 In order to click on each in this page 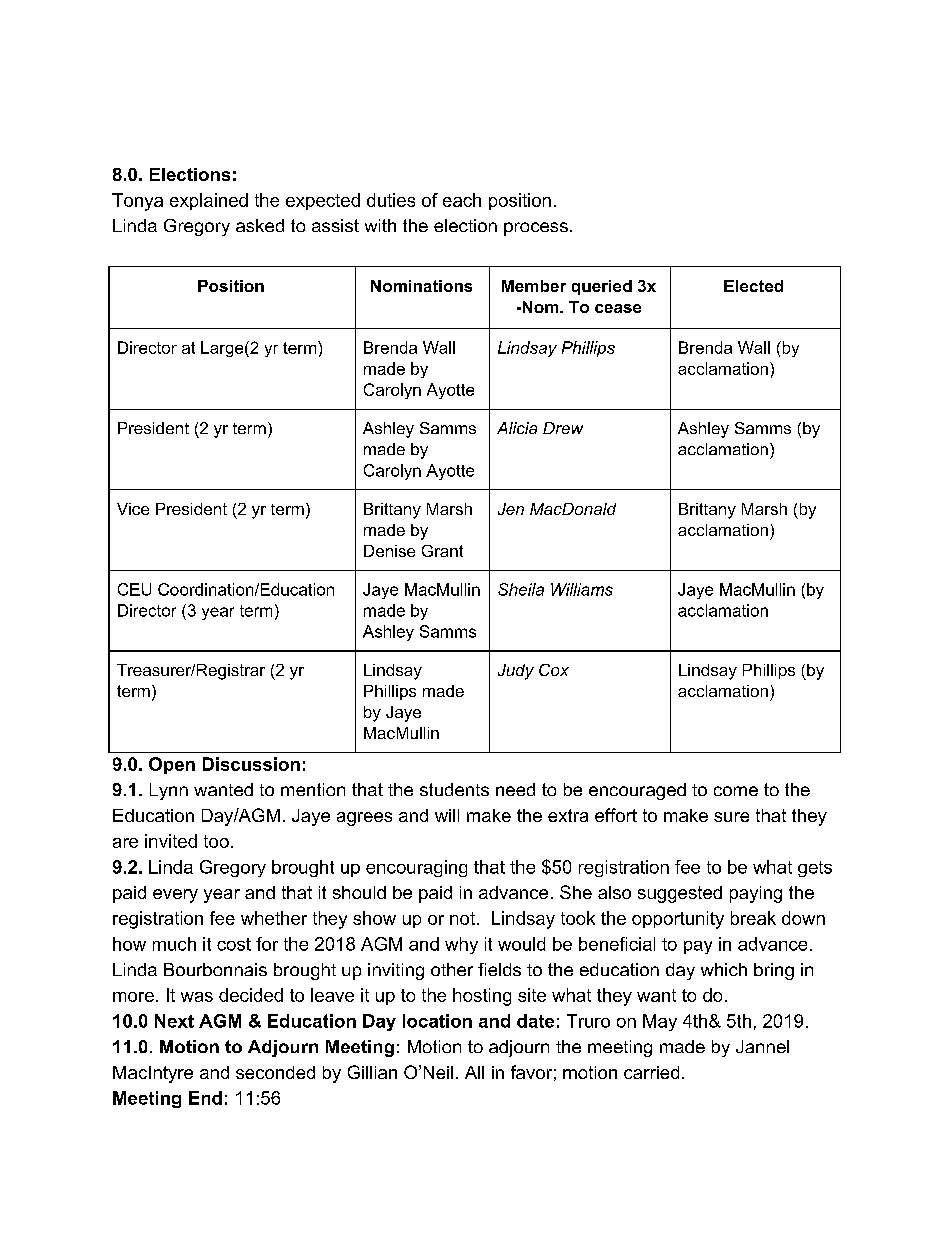, I will do `click(462, 200)`.
